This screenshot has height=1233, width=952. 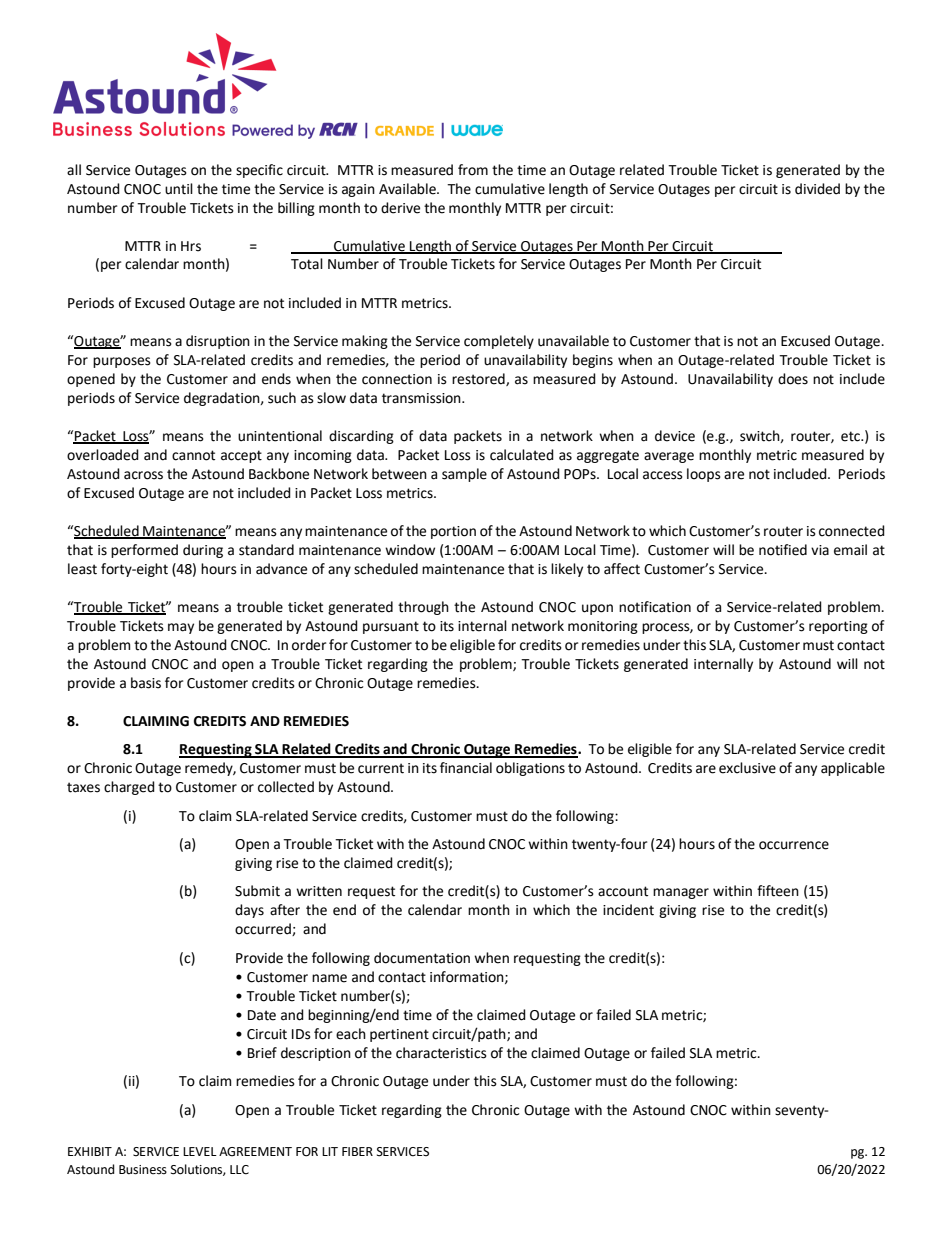 I want to click on until, so click(x=179, y=189).
